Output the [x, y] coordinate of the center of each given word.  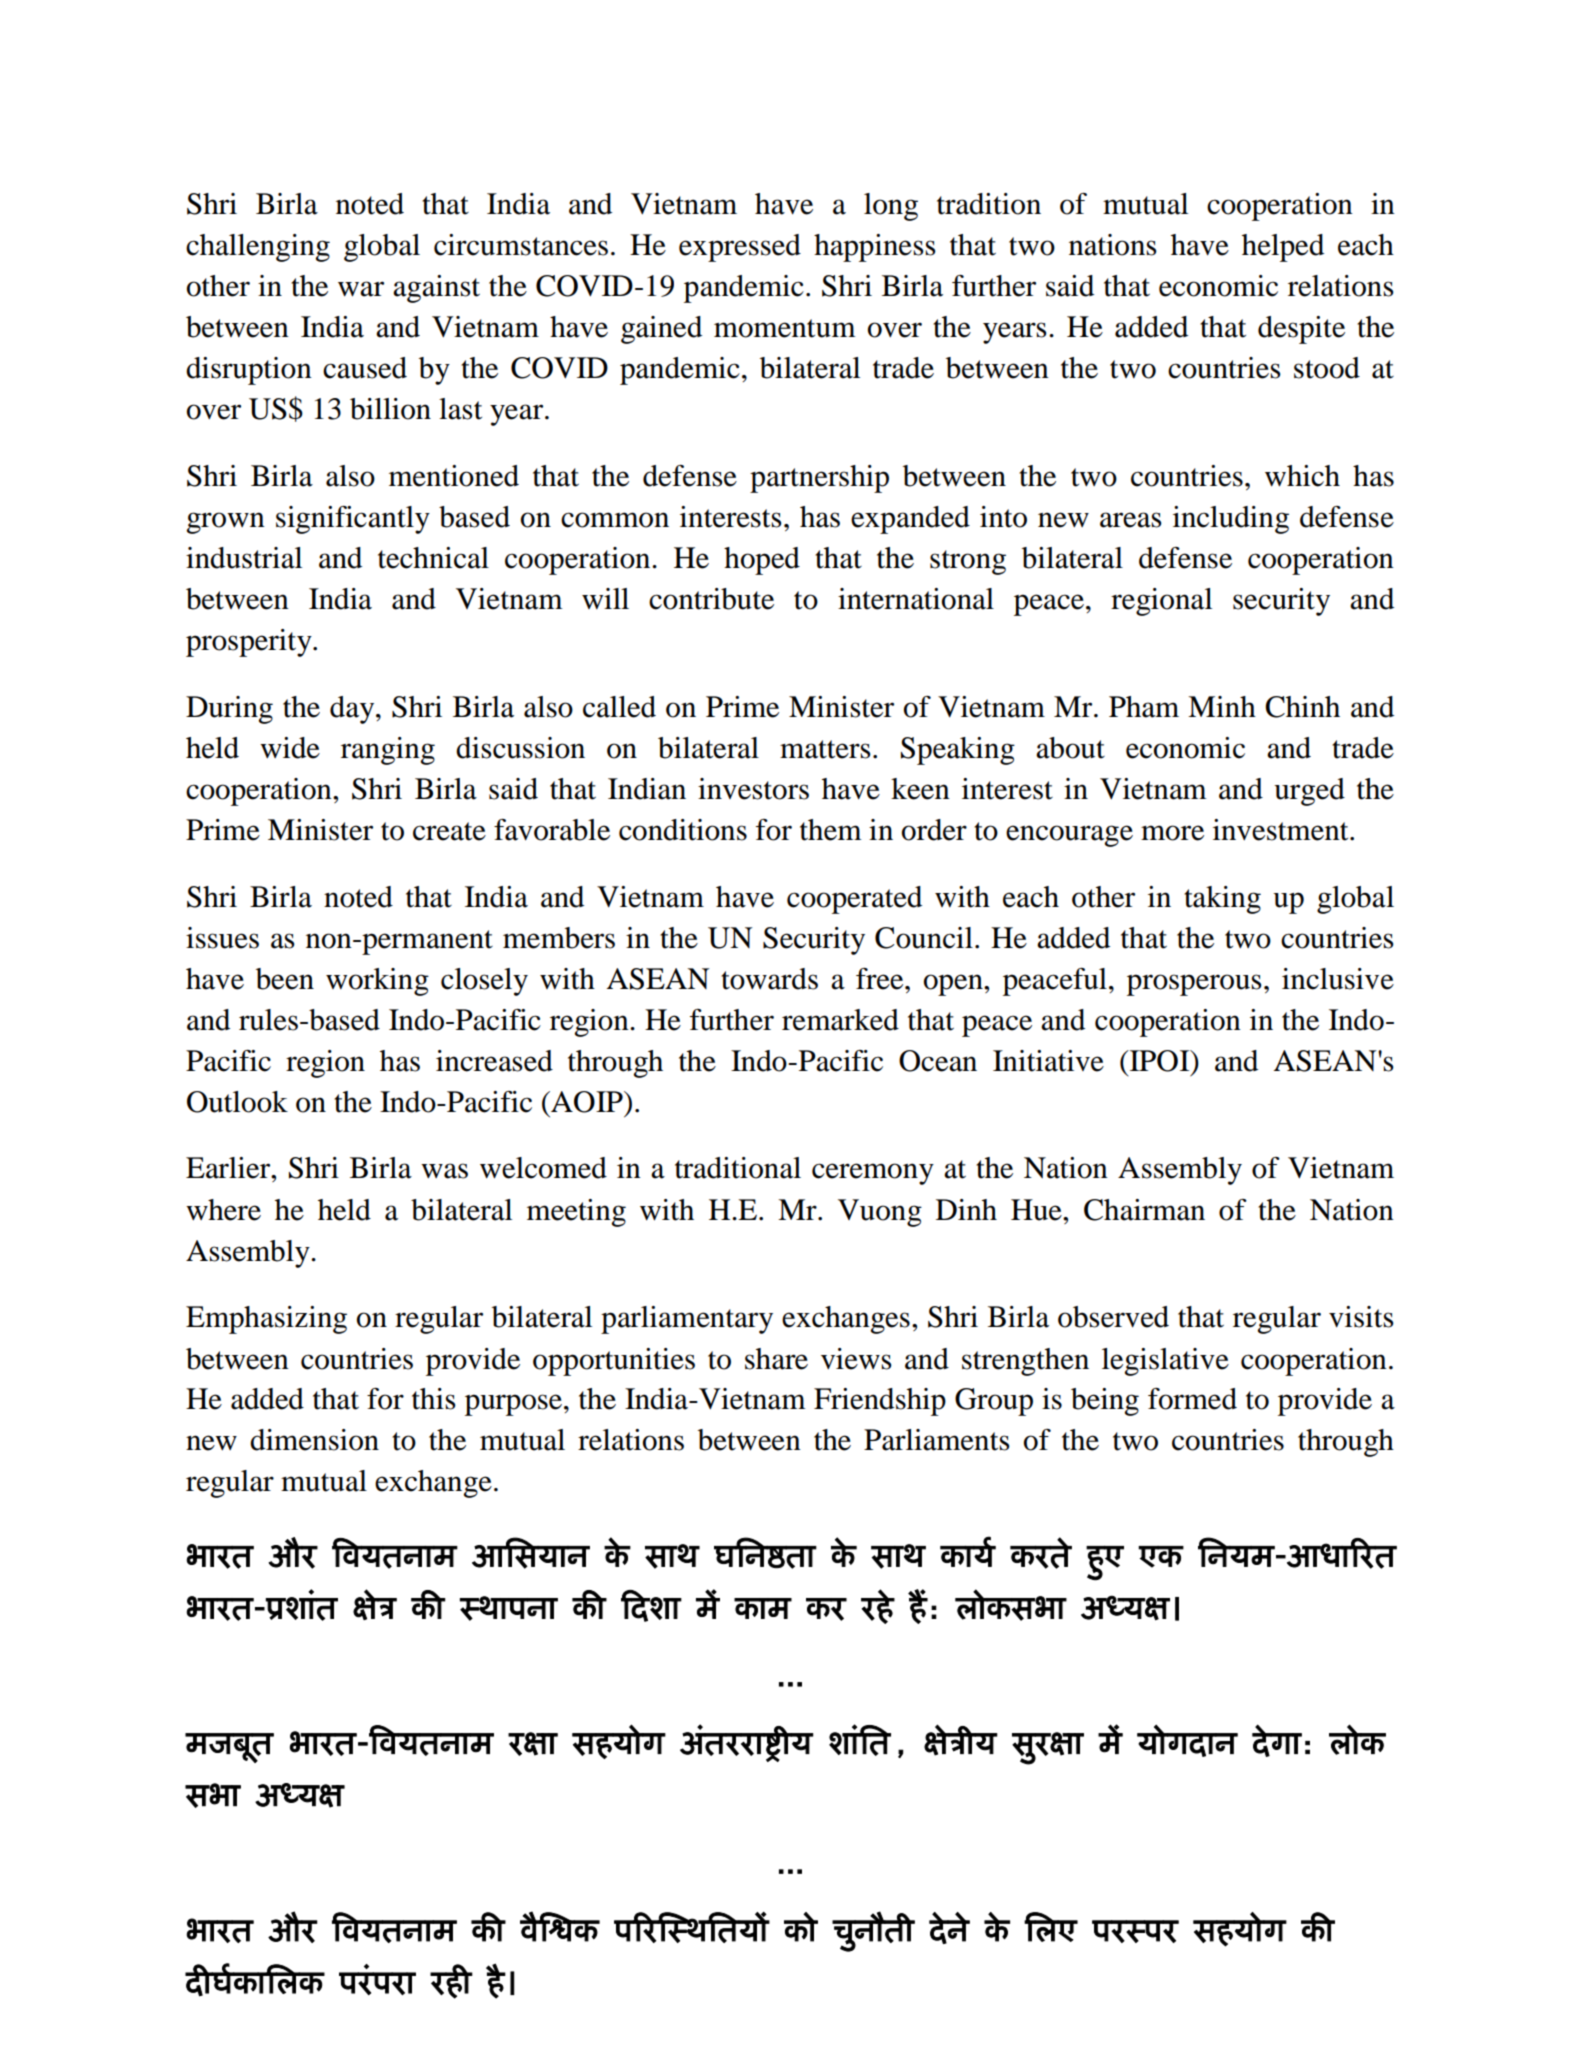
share [776, 1359]
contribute [711, 599]
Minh [1222, 706]
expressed [740, 248]
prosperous [1194, 985]
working [377, 982]
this [434, 1399]
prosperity [250, 643]
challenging [258, 248]
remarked [840, 1020]
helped [1283, 248]
